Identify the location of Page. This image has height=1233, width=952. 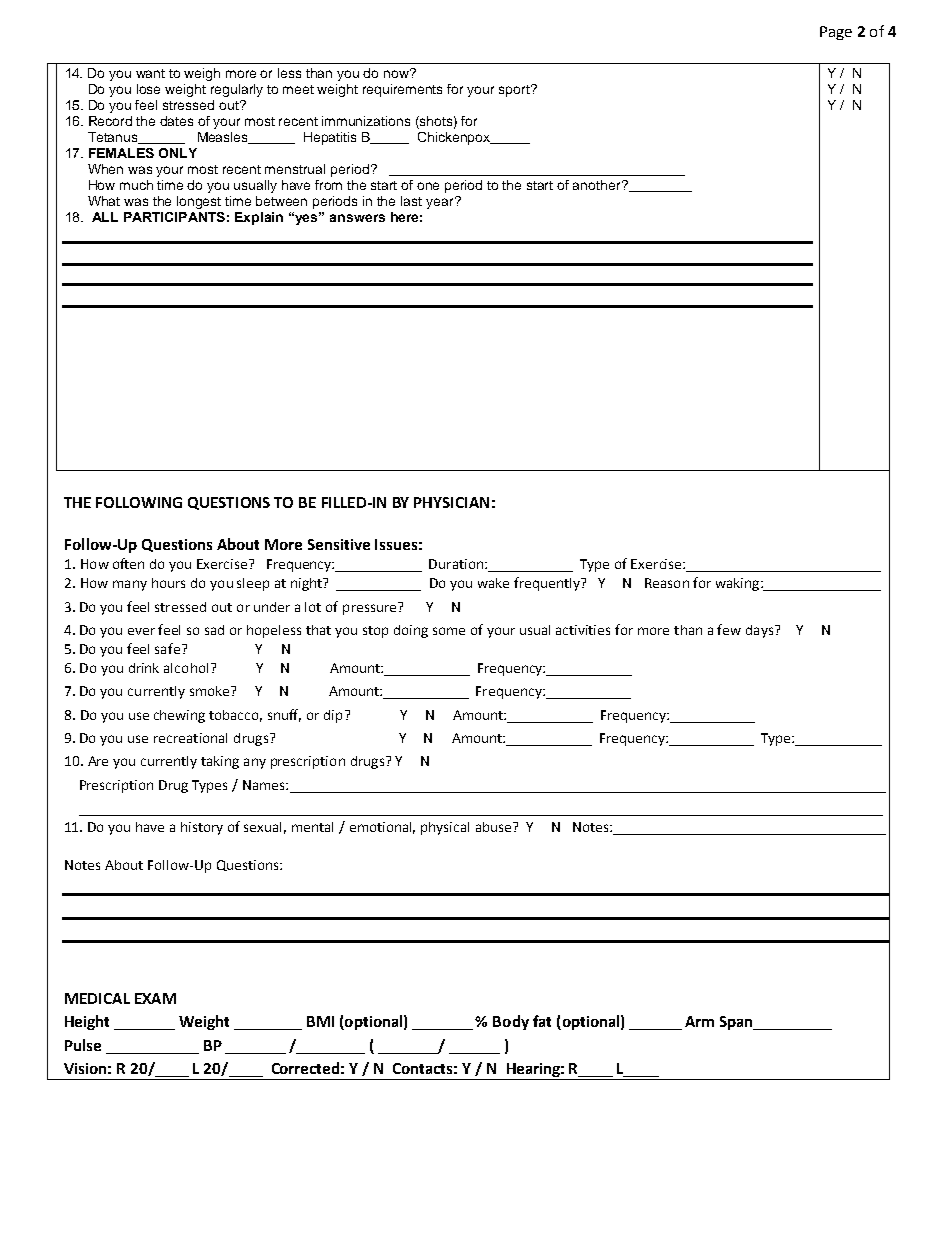
(836, 33).
